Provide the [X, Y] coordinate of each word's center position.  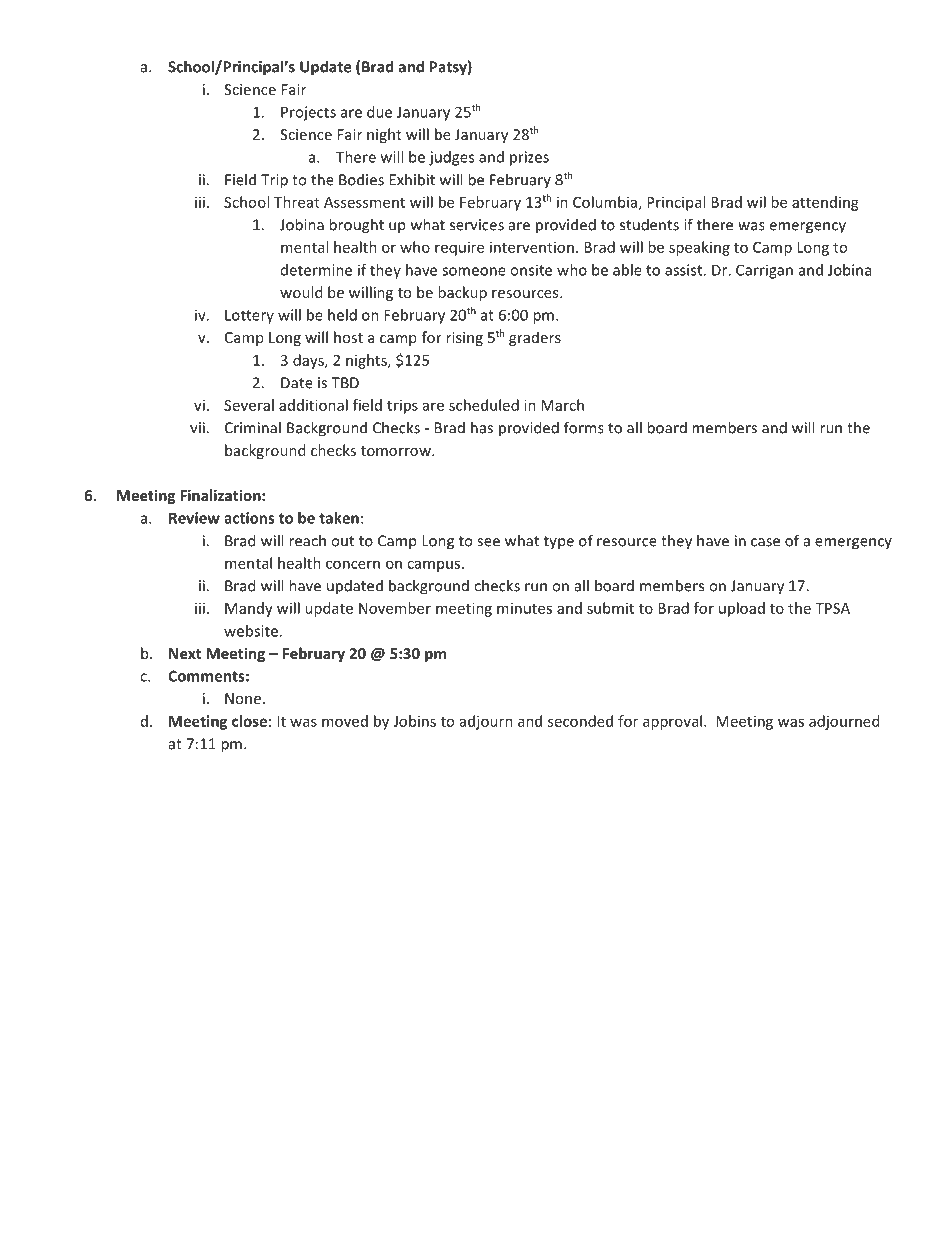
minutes [524, 608]
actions [249, 518]
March [562, 405]
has [482, 427]
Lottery [249, 316]
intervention [532, 247]
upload [742, 609]
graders [535, 338]
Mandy [249, 609]
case [765, 542]
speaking [699, 248]
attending [825, 203]
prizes [529, 158]
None [243, 698]
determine [316, 270]
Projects [308, 113]
